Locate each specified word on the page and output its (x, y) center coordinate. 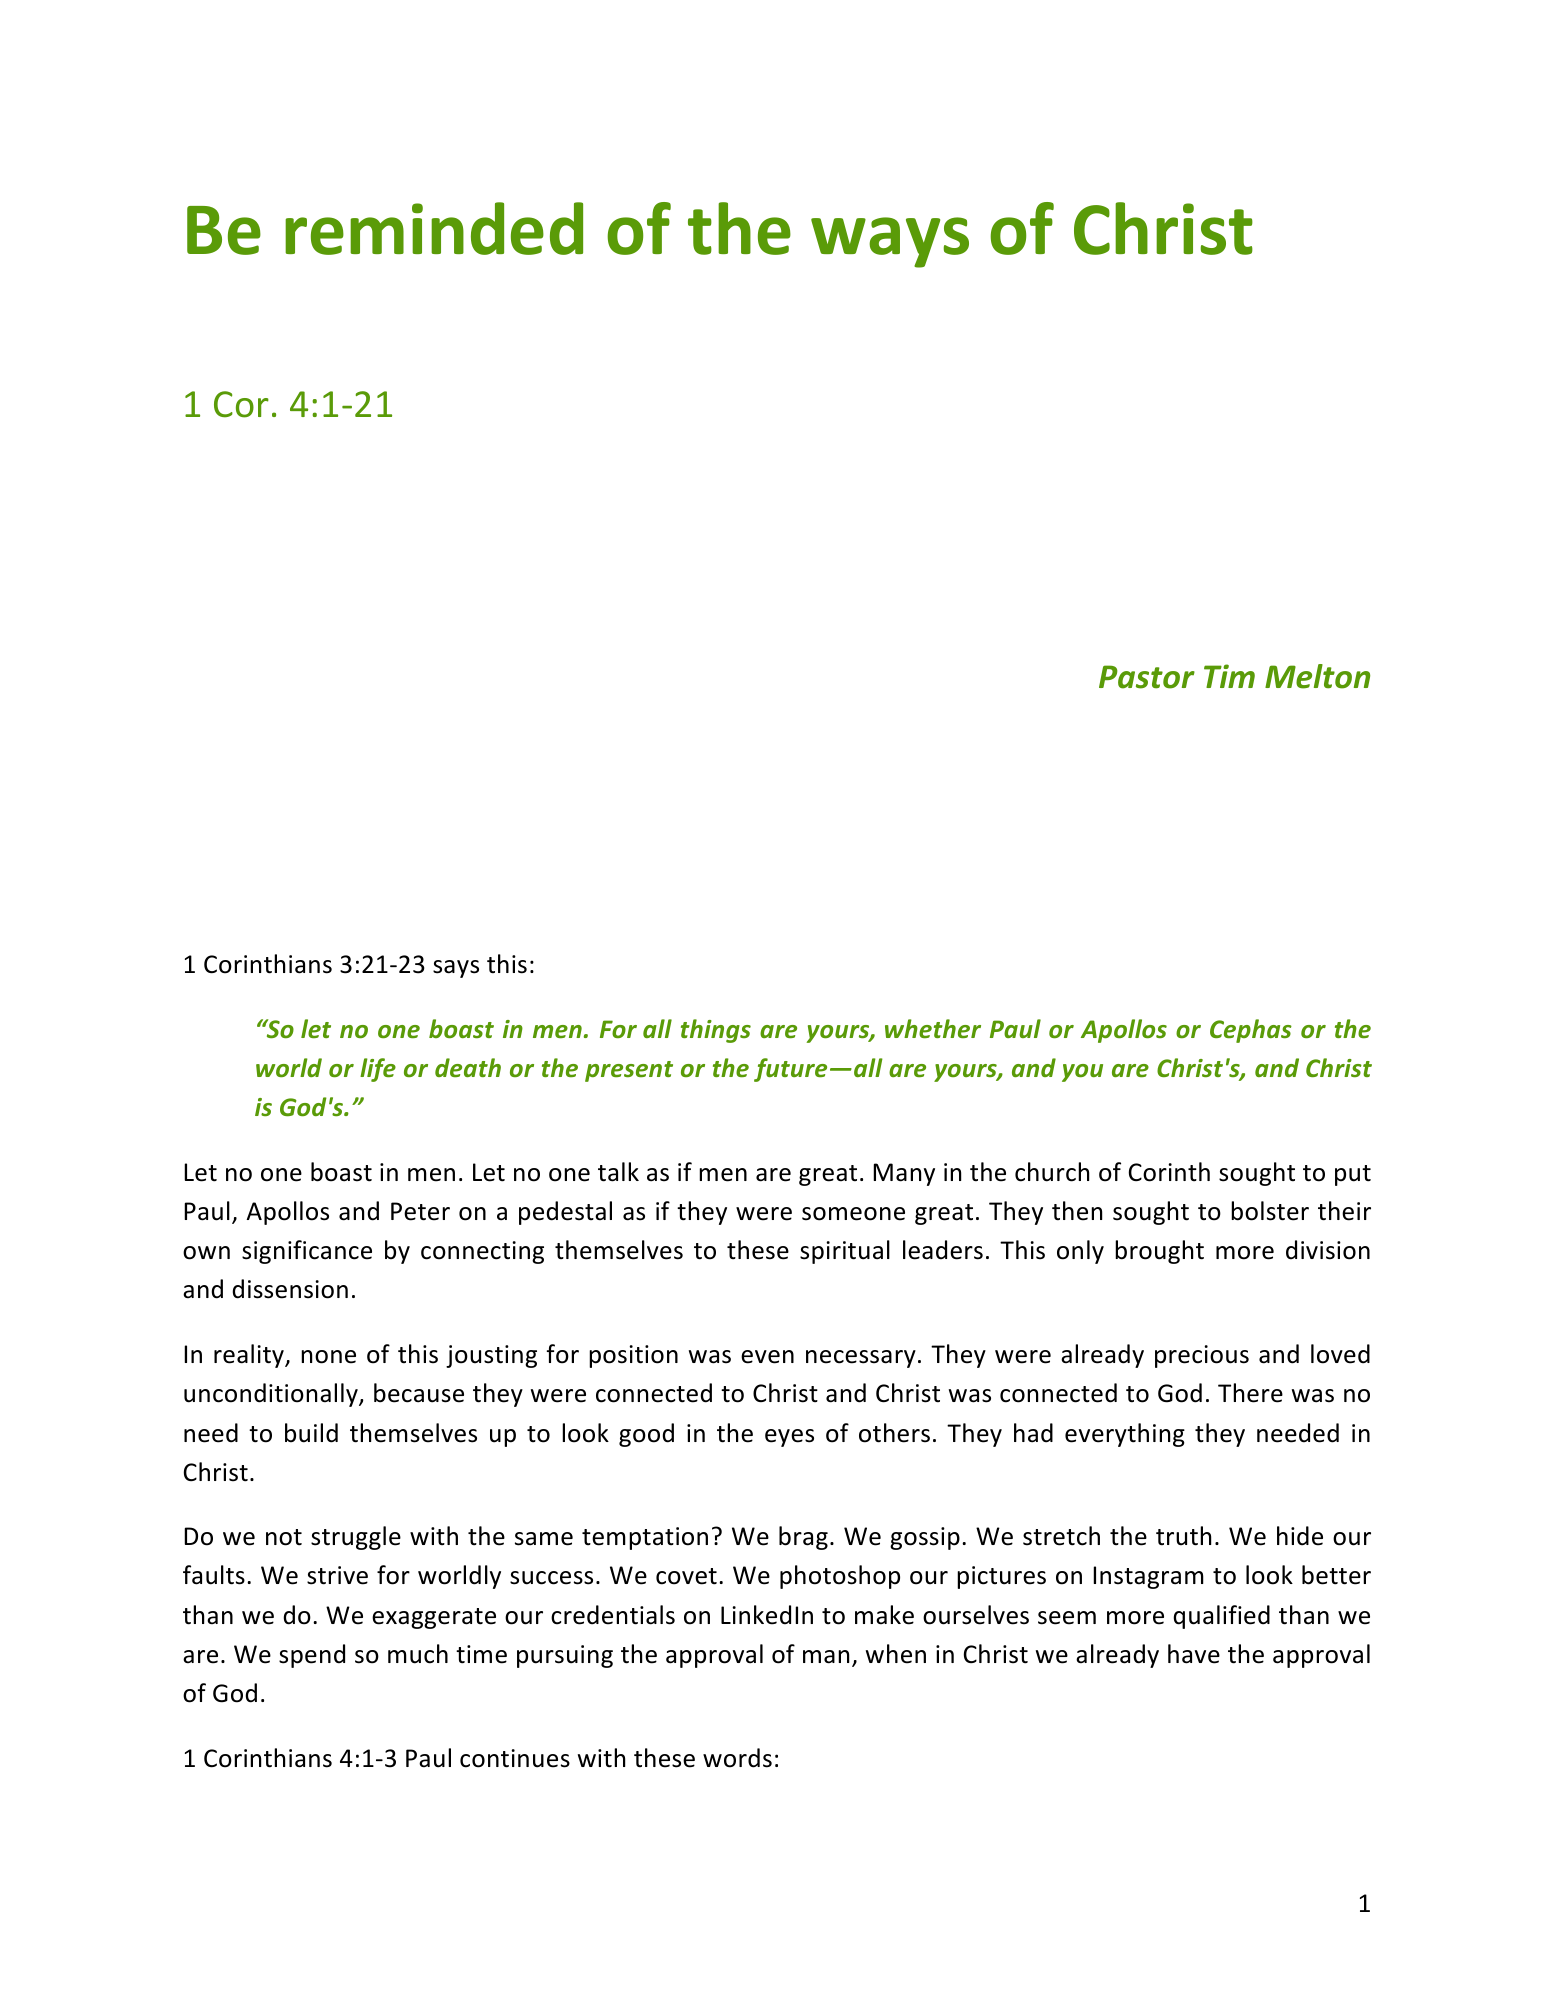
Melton (1317, 676)
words (737, 1758)
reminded (434, 228)
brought (1159, 1252)
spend (312, 1656)
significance (307, 1252)
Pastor (1147, 677)
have (1194, 1654)
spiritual (845, 1252)
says (456, 969)
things (716, 1031)
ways (890, 242)
